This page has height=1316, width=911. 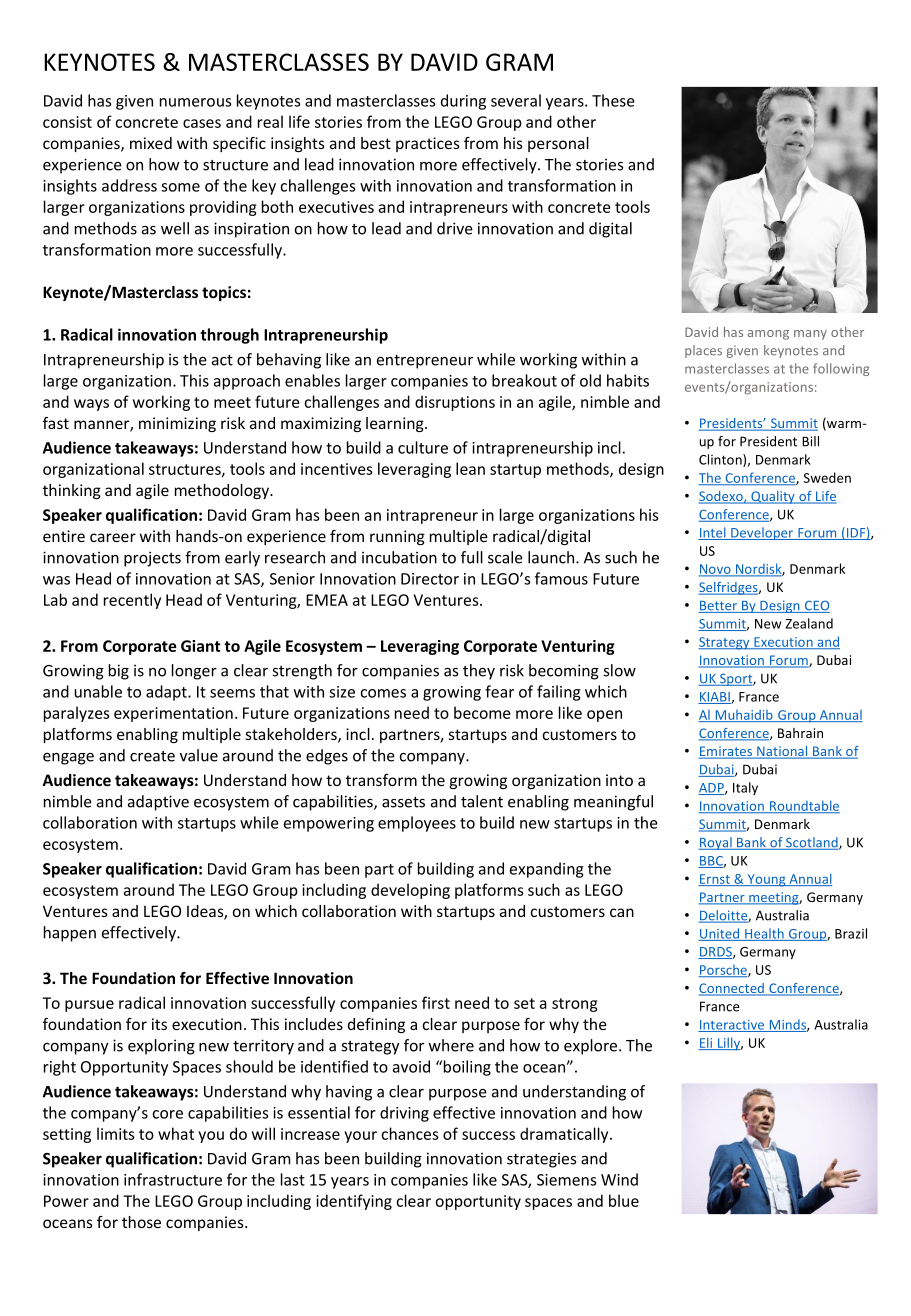 What do you see at coordinates (455, 403) in the page?
I see `disruptions` at bounding box center [455, 403].
